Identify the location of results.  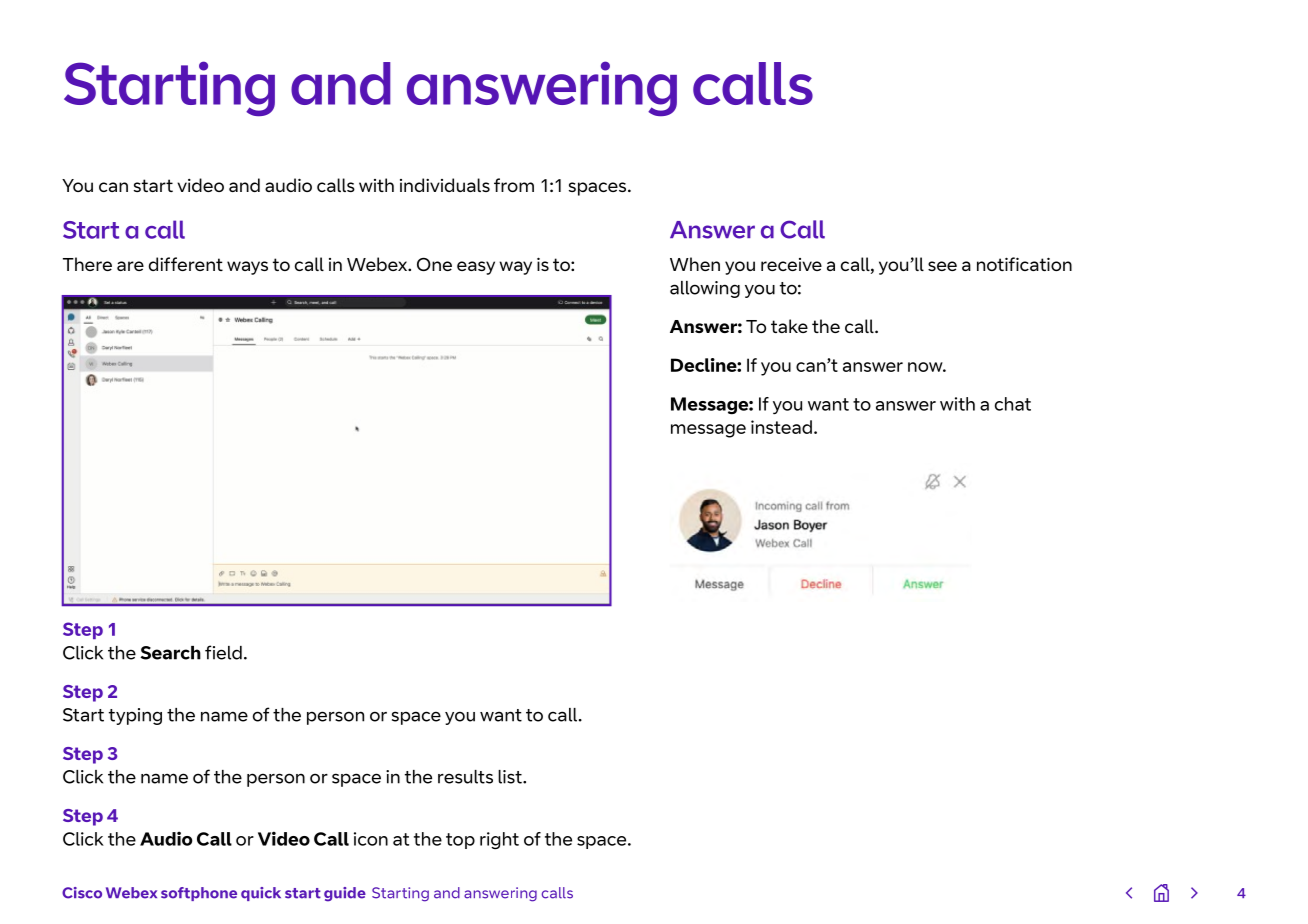
(465, 777).
